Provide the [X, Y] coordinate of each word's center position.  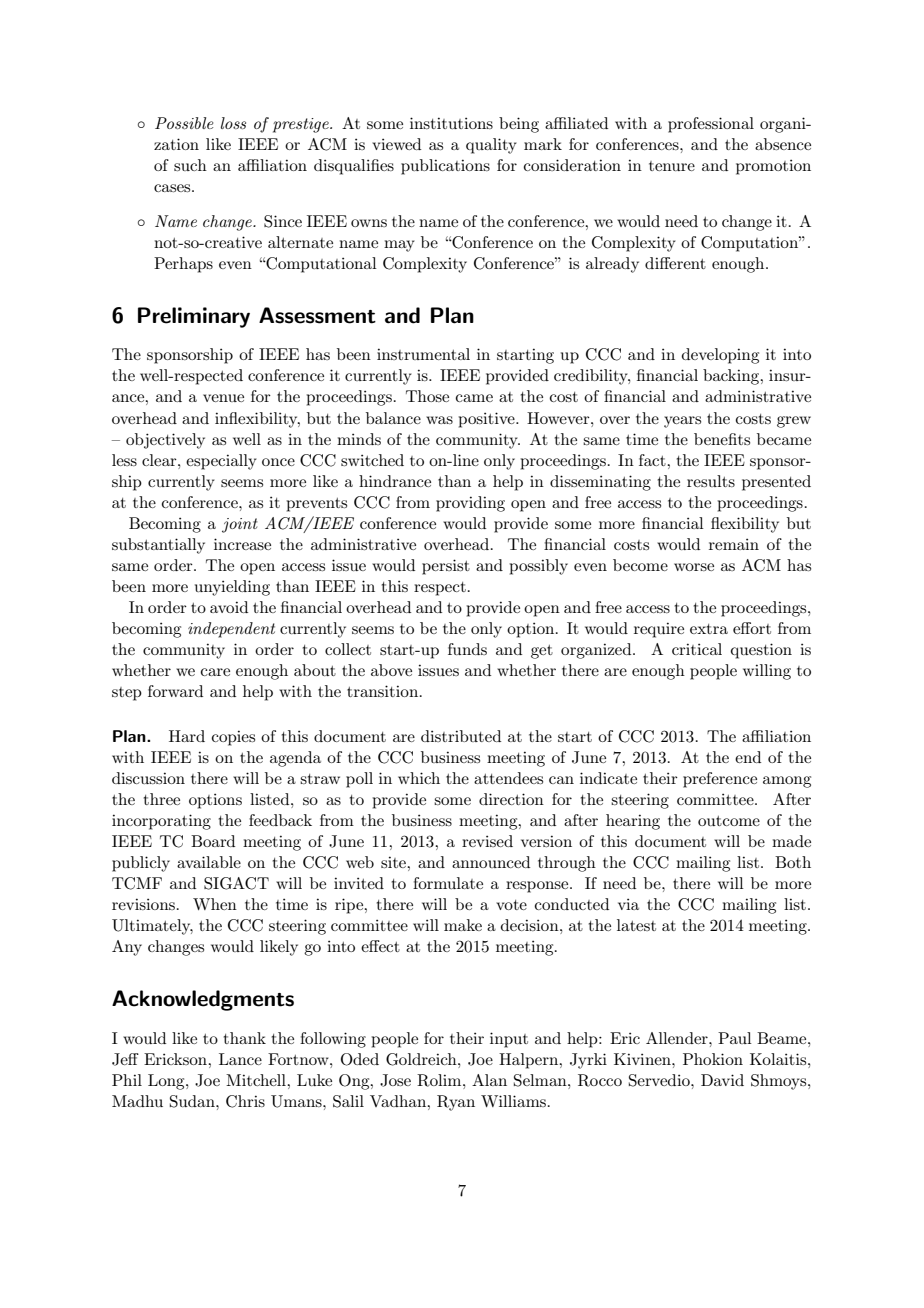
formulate [448, 883]
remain [734, 544]
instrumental [423, 354]
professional [711, 125]
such [190, 165]
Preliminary [194, 317]
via [628, 904]
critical [697, 649]
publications [445, 167]
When [215, 904]
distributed [461, 736]
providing [470, 504]
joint [240, 525]
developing [720, 356]
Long [167, 1082]
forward [175, 691]
